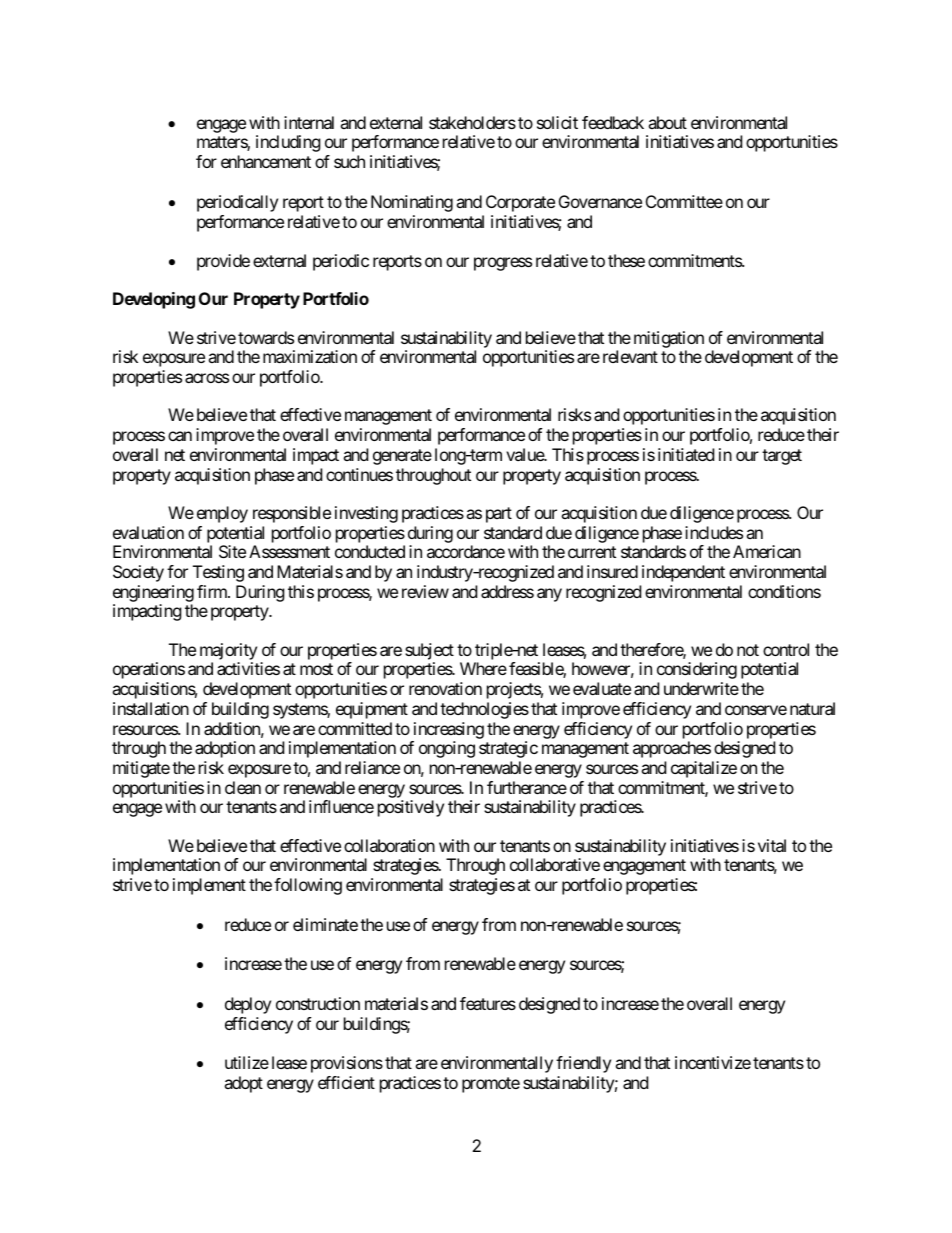 This image has width=952, height=1233. What do you see at coordinates (667, 122) in the image?
I see `about` at bounding box center [667, 122].
